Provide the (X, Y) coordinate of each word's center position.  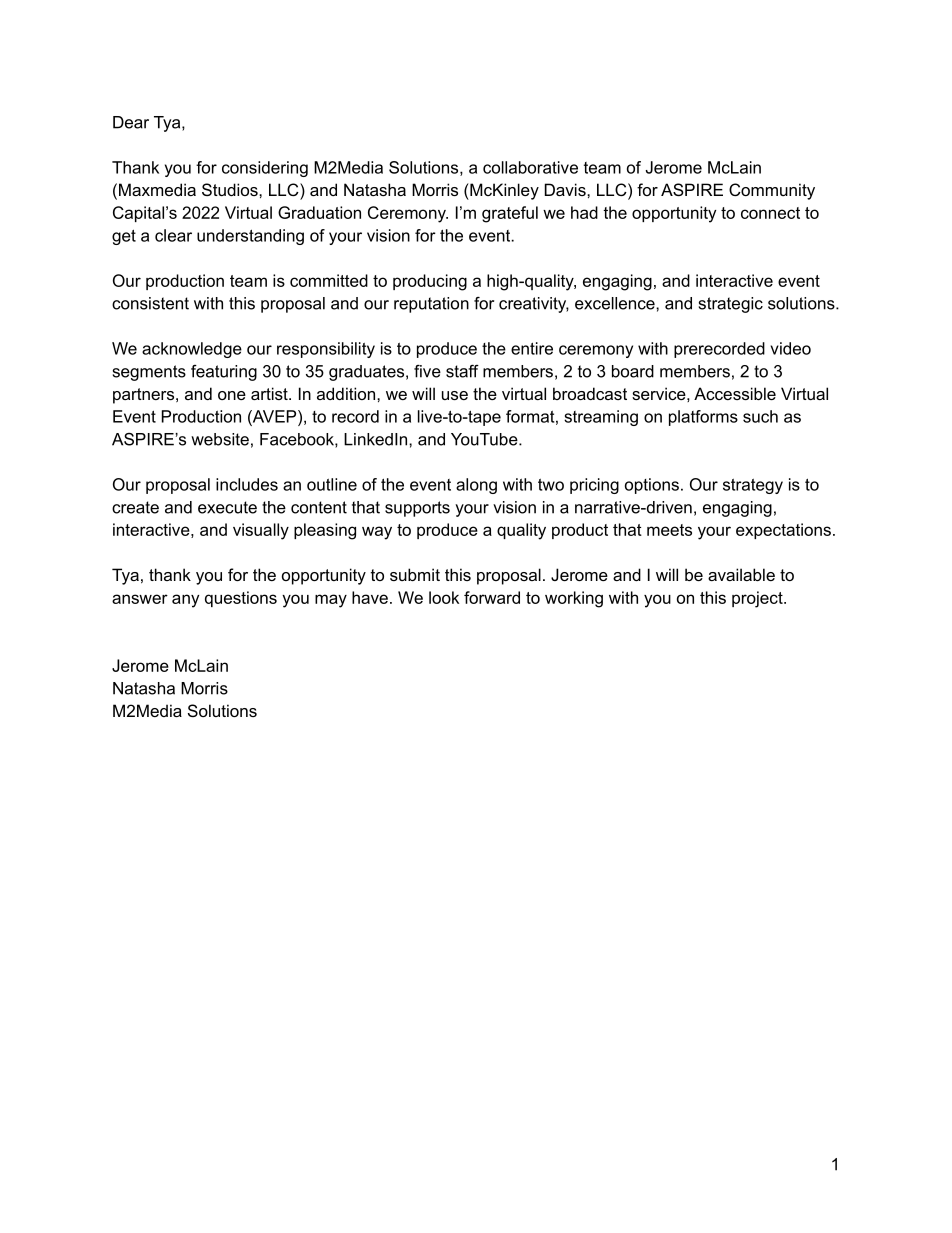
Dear (131, 122)
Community (772, 191)
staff (462, 371)
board (633, 371)
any (185, 601)
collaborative (530, 167)
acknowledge (192, 350)
